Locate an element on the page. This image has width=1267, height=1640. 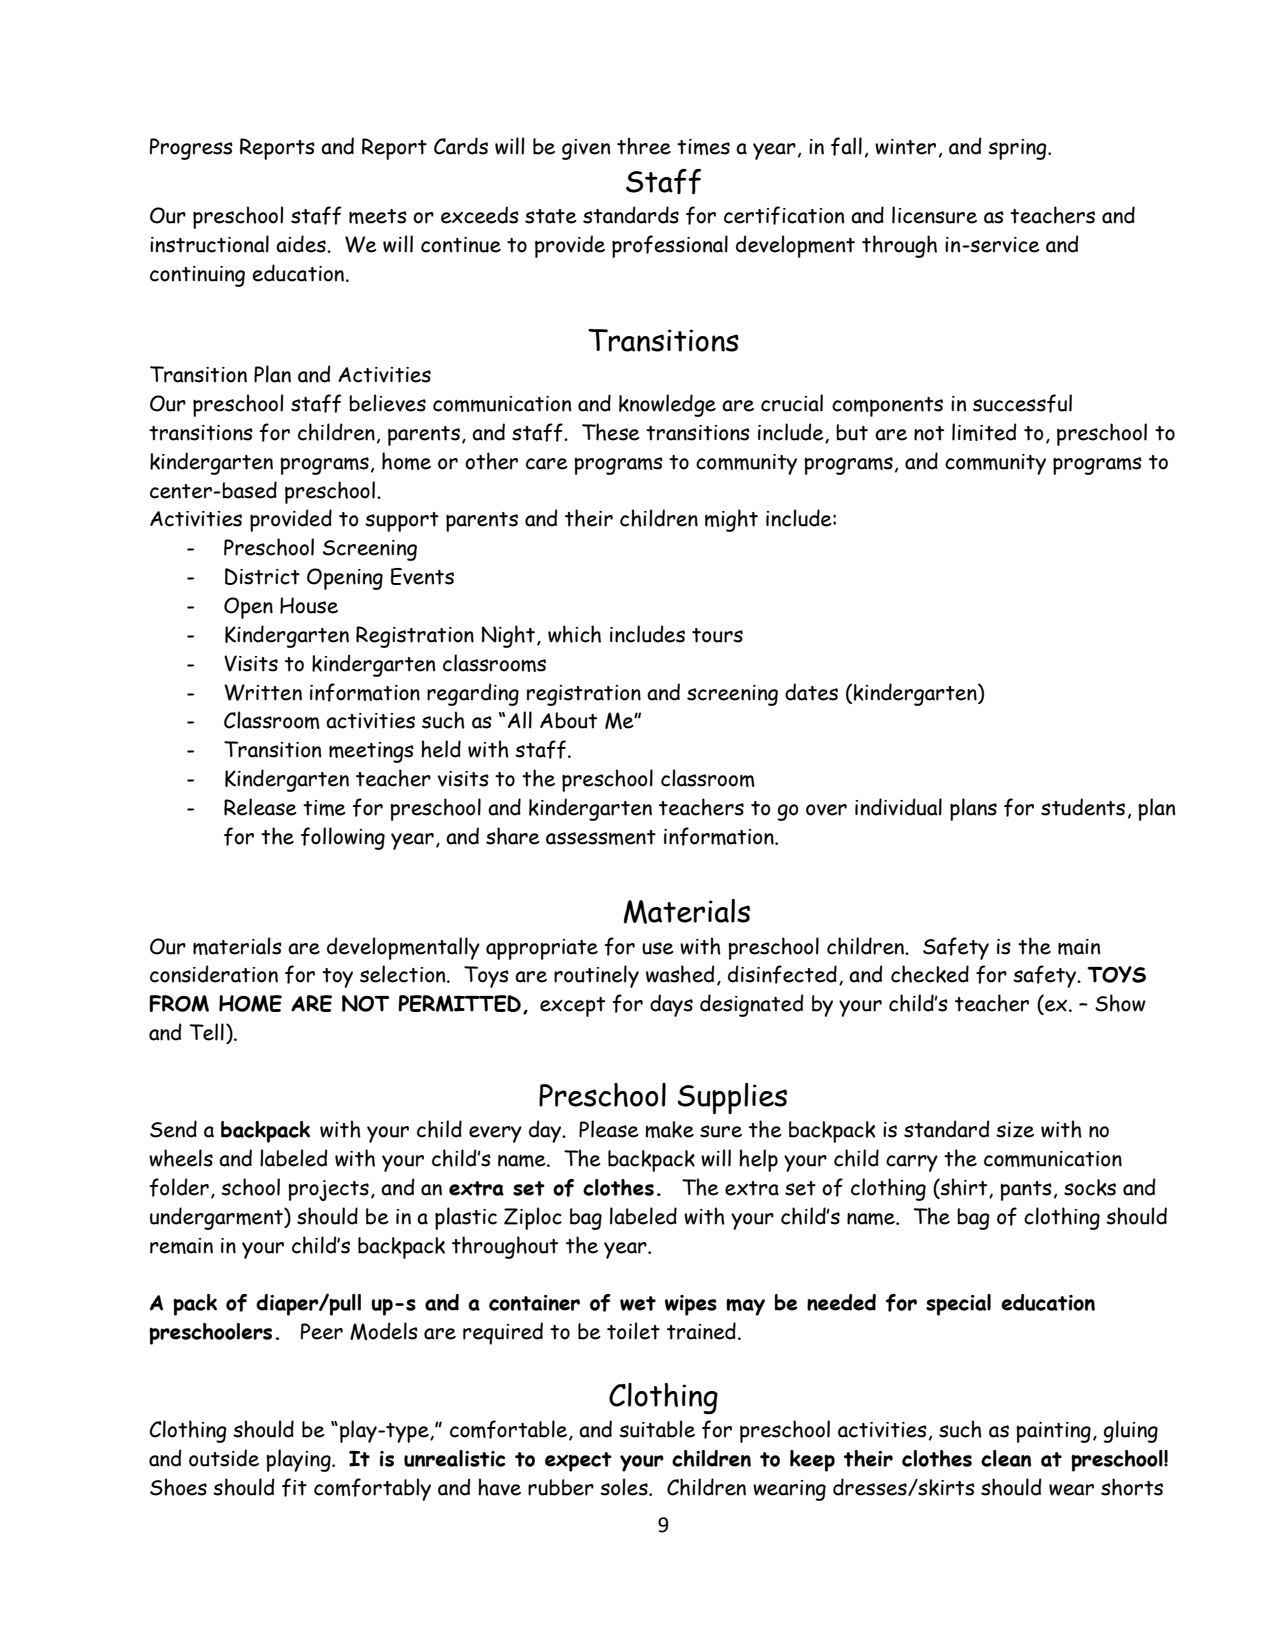
Tell is located at coordinates (206, 1032).
